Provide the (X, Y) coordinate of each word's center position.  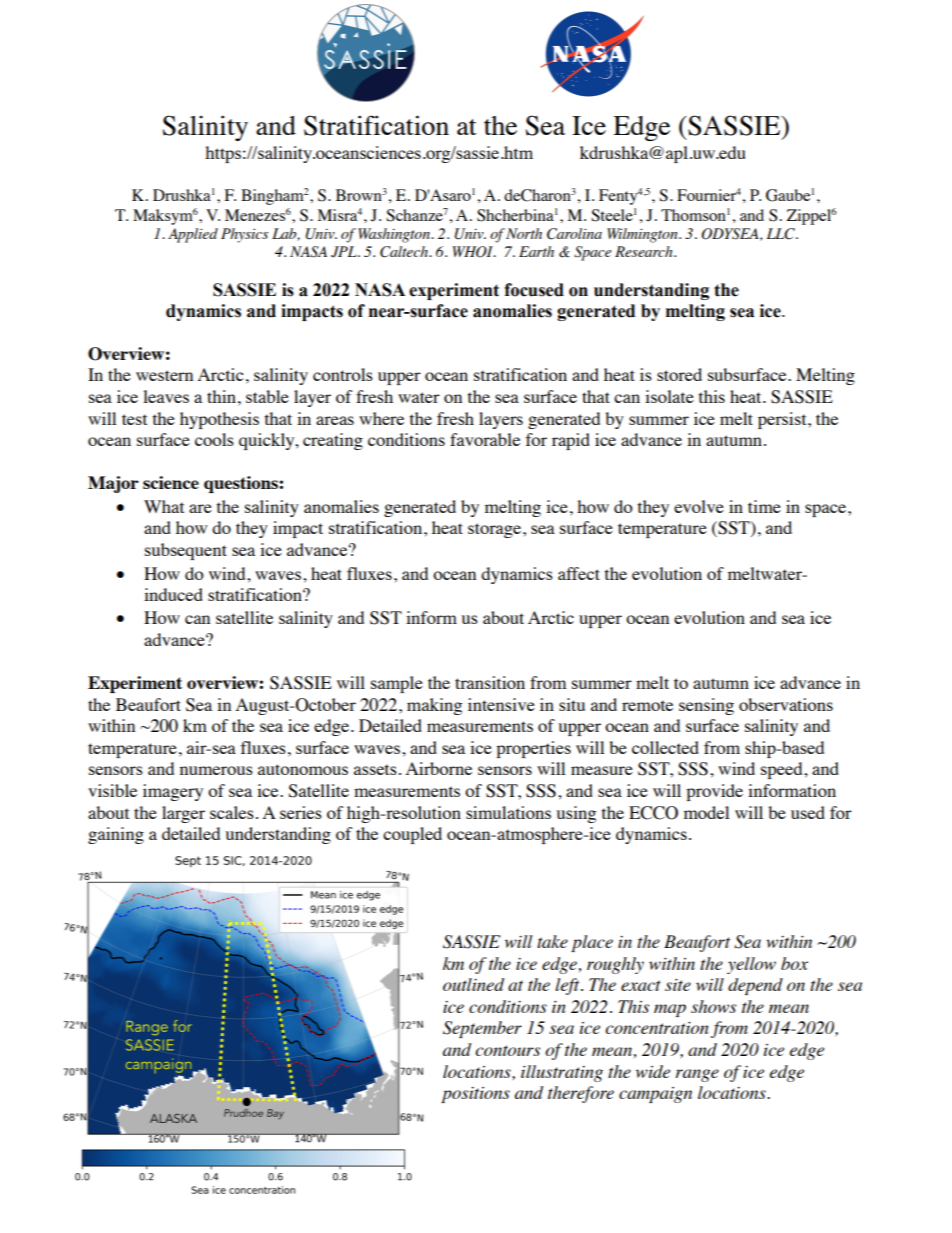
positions (475, 1095)
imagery (173, 792)
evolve (699, 506)
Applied (193, 235)
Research (645, 251)
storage (494, 530)
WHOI (473, 252)
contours (507, 1050)
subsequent (186, 551)
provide (714, 792)
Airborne (439, 768)
